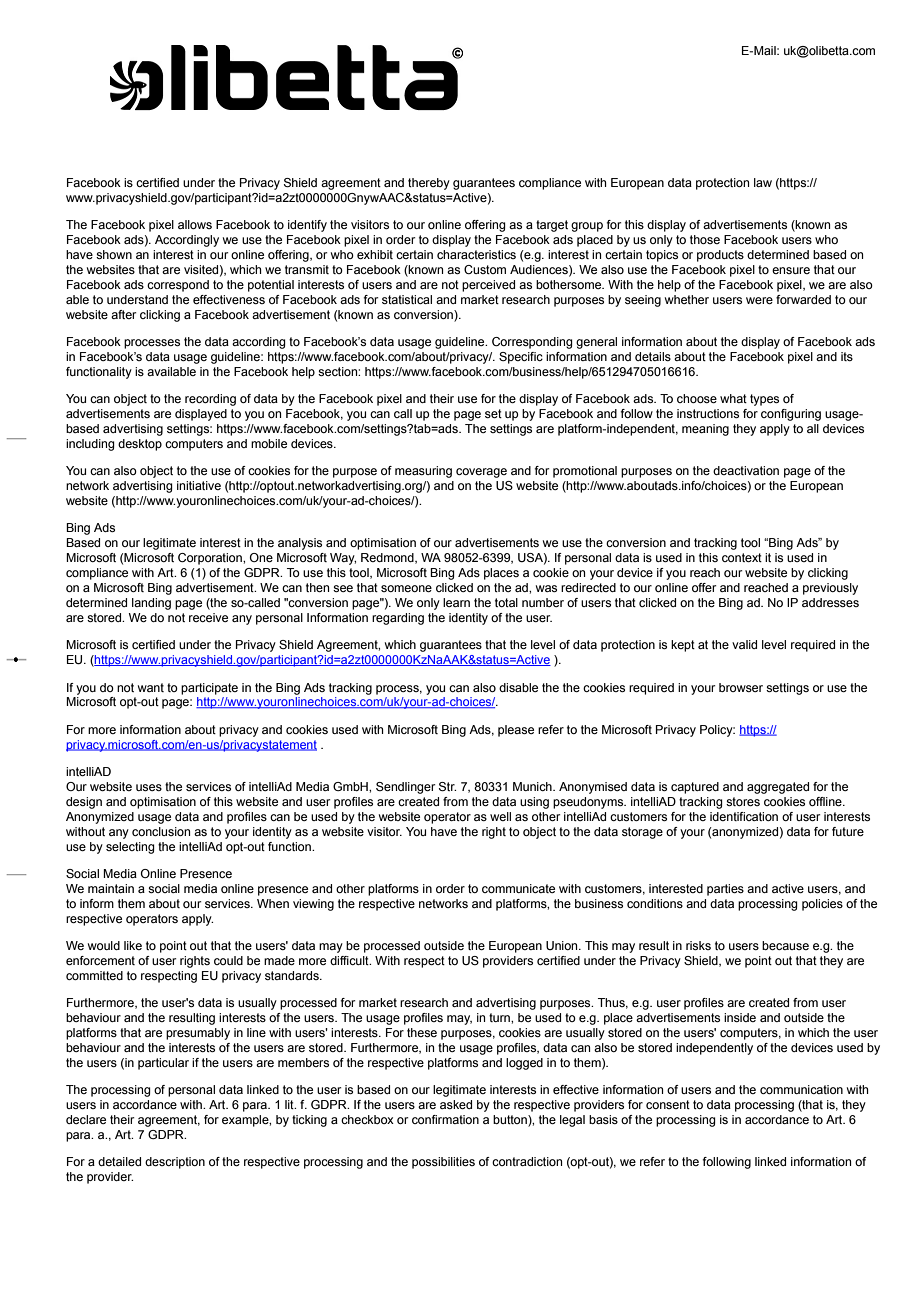 This image has height=1308, width=924. What do you see at coordinates (763, 182) in the image?
I see `law` at bounding box center [763, 182].
